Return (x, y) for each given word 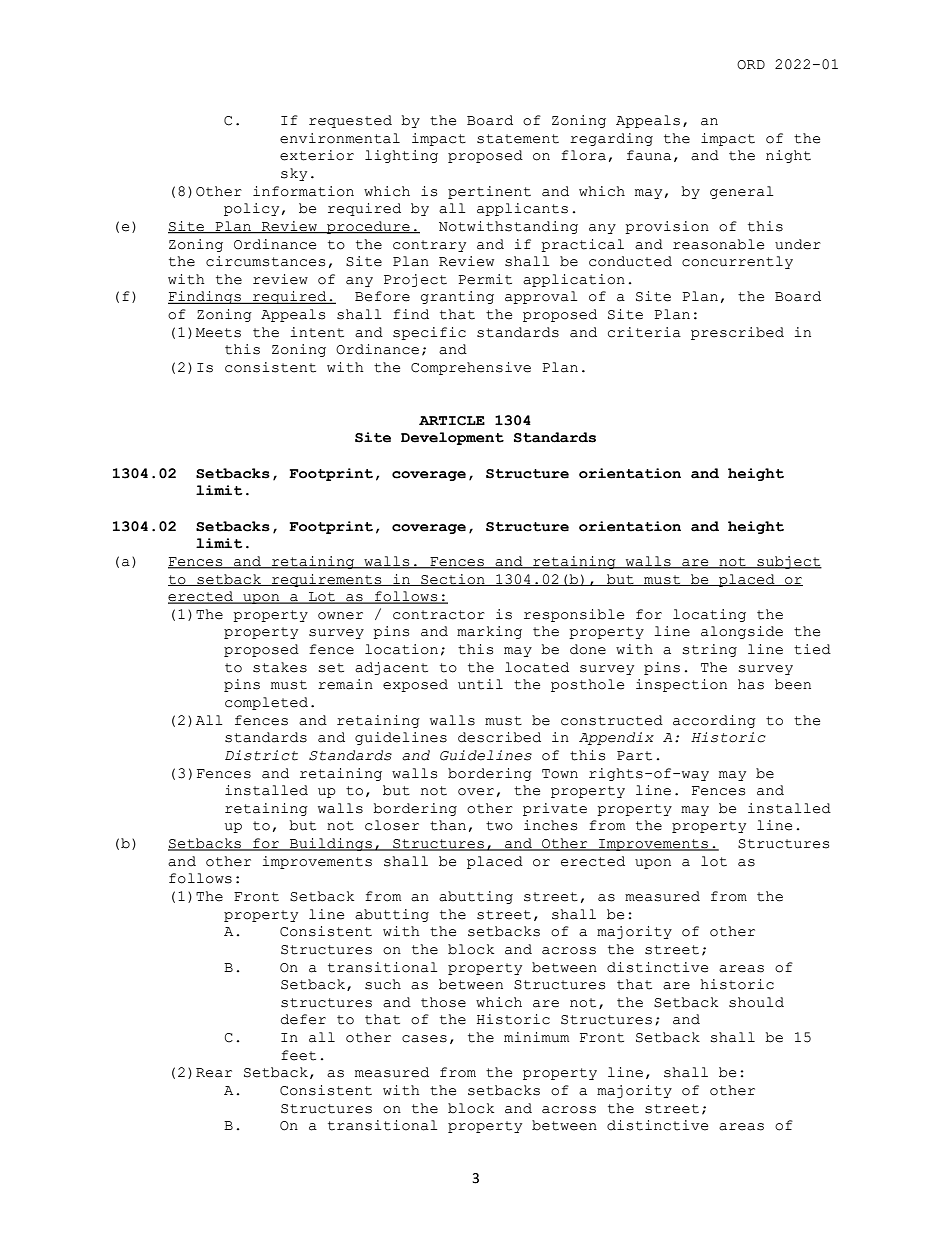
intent (317, 332)
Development (452, 438)
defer (303, 1019)
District (261, 755)
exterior (317, 155)
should (756, 1002)
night (788, 156)
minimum (536, 1037)
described (499, 737)
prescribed (737, 333)
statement (518, 139)
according (714, 721)
